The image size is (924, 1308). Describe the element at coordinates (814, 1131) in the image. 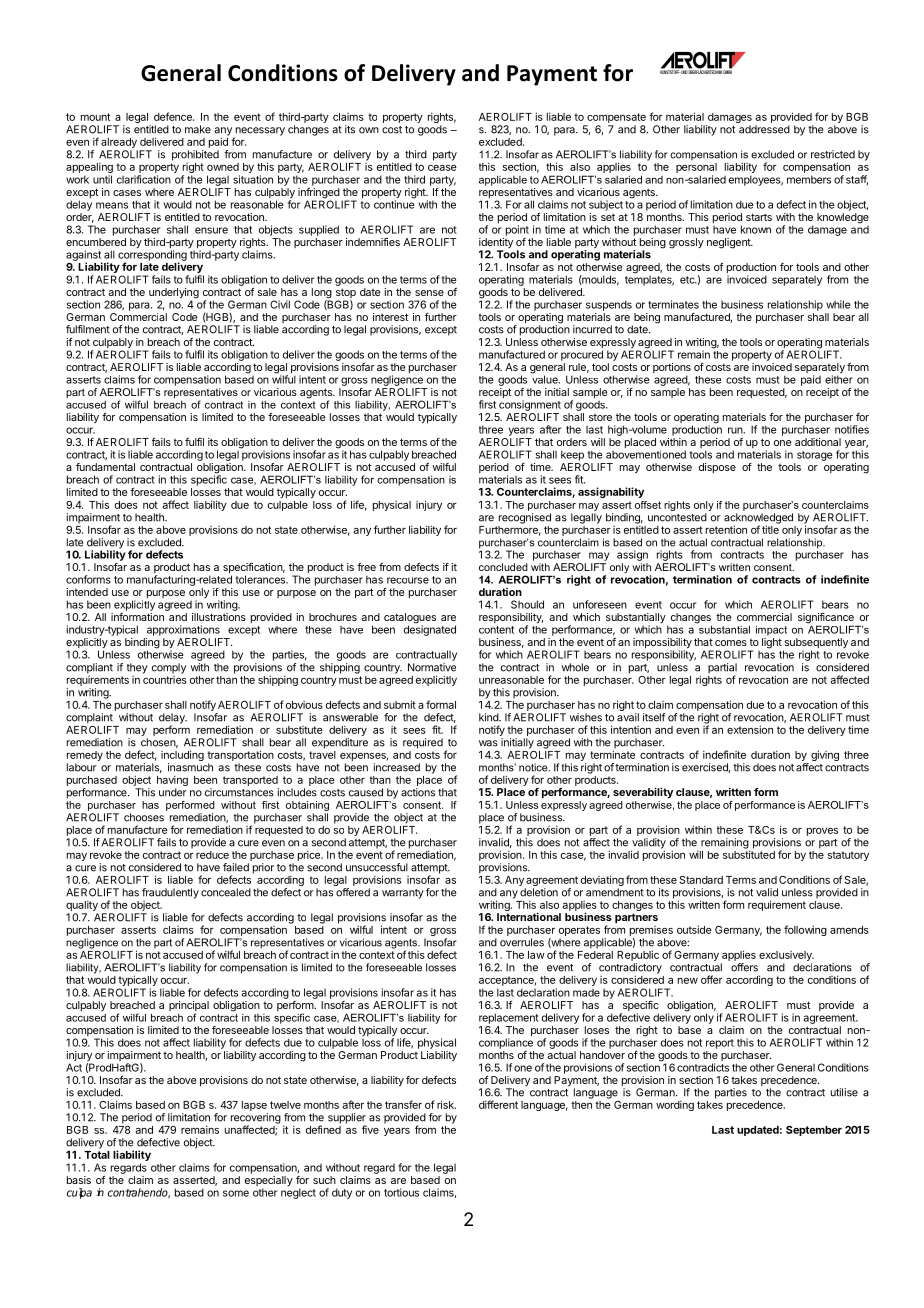

I see `September` at that location.
